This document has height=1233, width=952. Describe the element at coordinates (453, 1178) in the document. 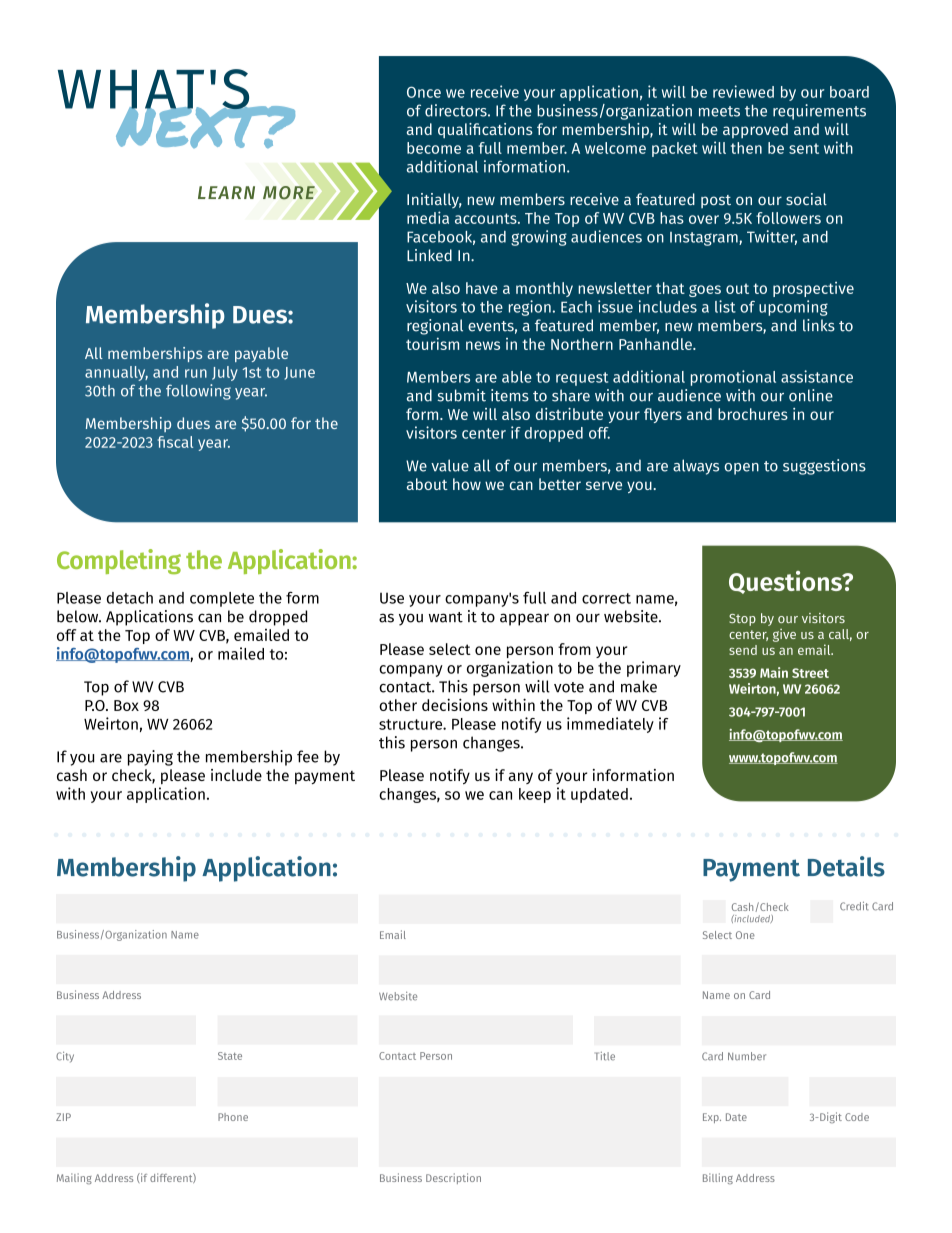

I see `Description` at that location.
